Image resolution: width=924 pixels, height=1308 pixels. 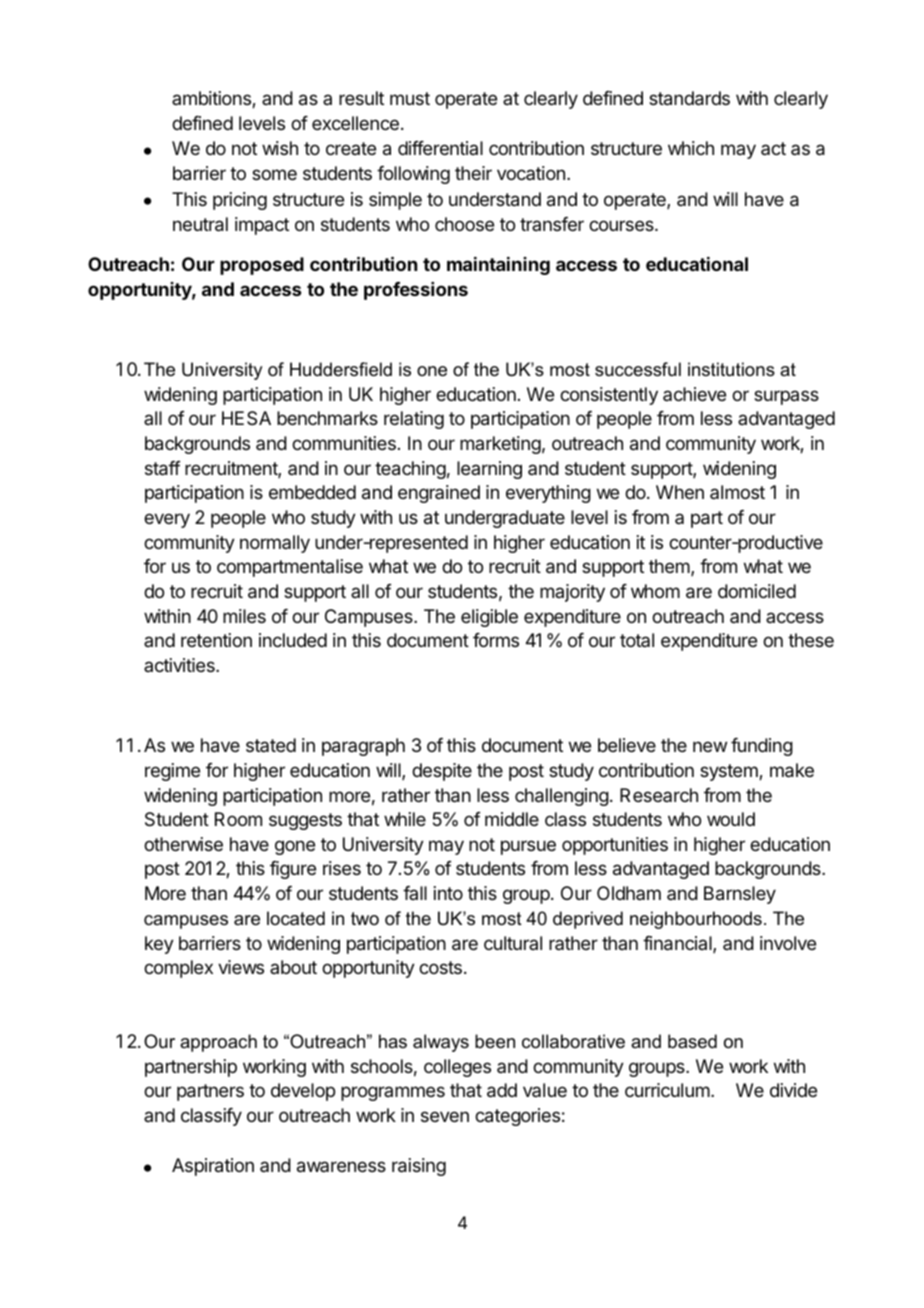 I want to click on into, so click(x=448, y=893).
